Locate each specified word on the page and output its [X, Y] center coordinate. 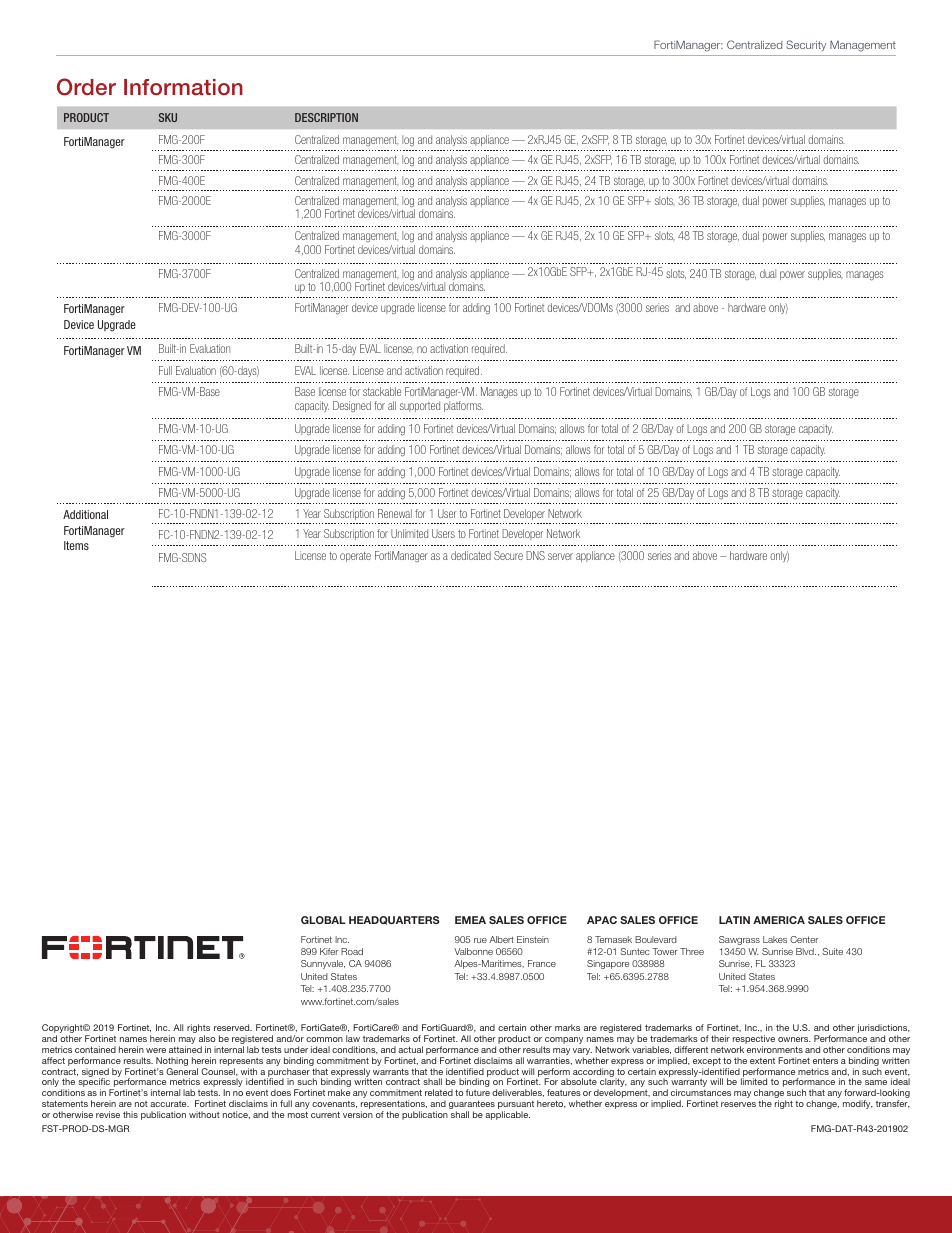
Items [76, 545]
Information [183, 87]
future [478, 1092]
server [560, 556]
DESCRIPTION [326, 117]
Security [806, 45]
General [182, 1071]
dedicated [471, 555]
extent [762, 1061]
